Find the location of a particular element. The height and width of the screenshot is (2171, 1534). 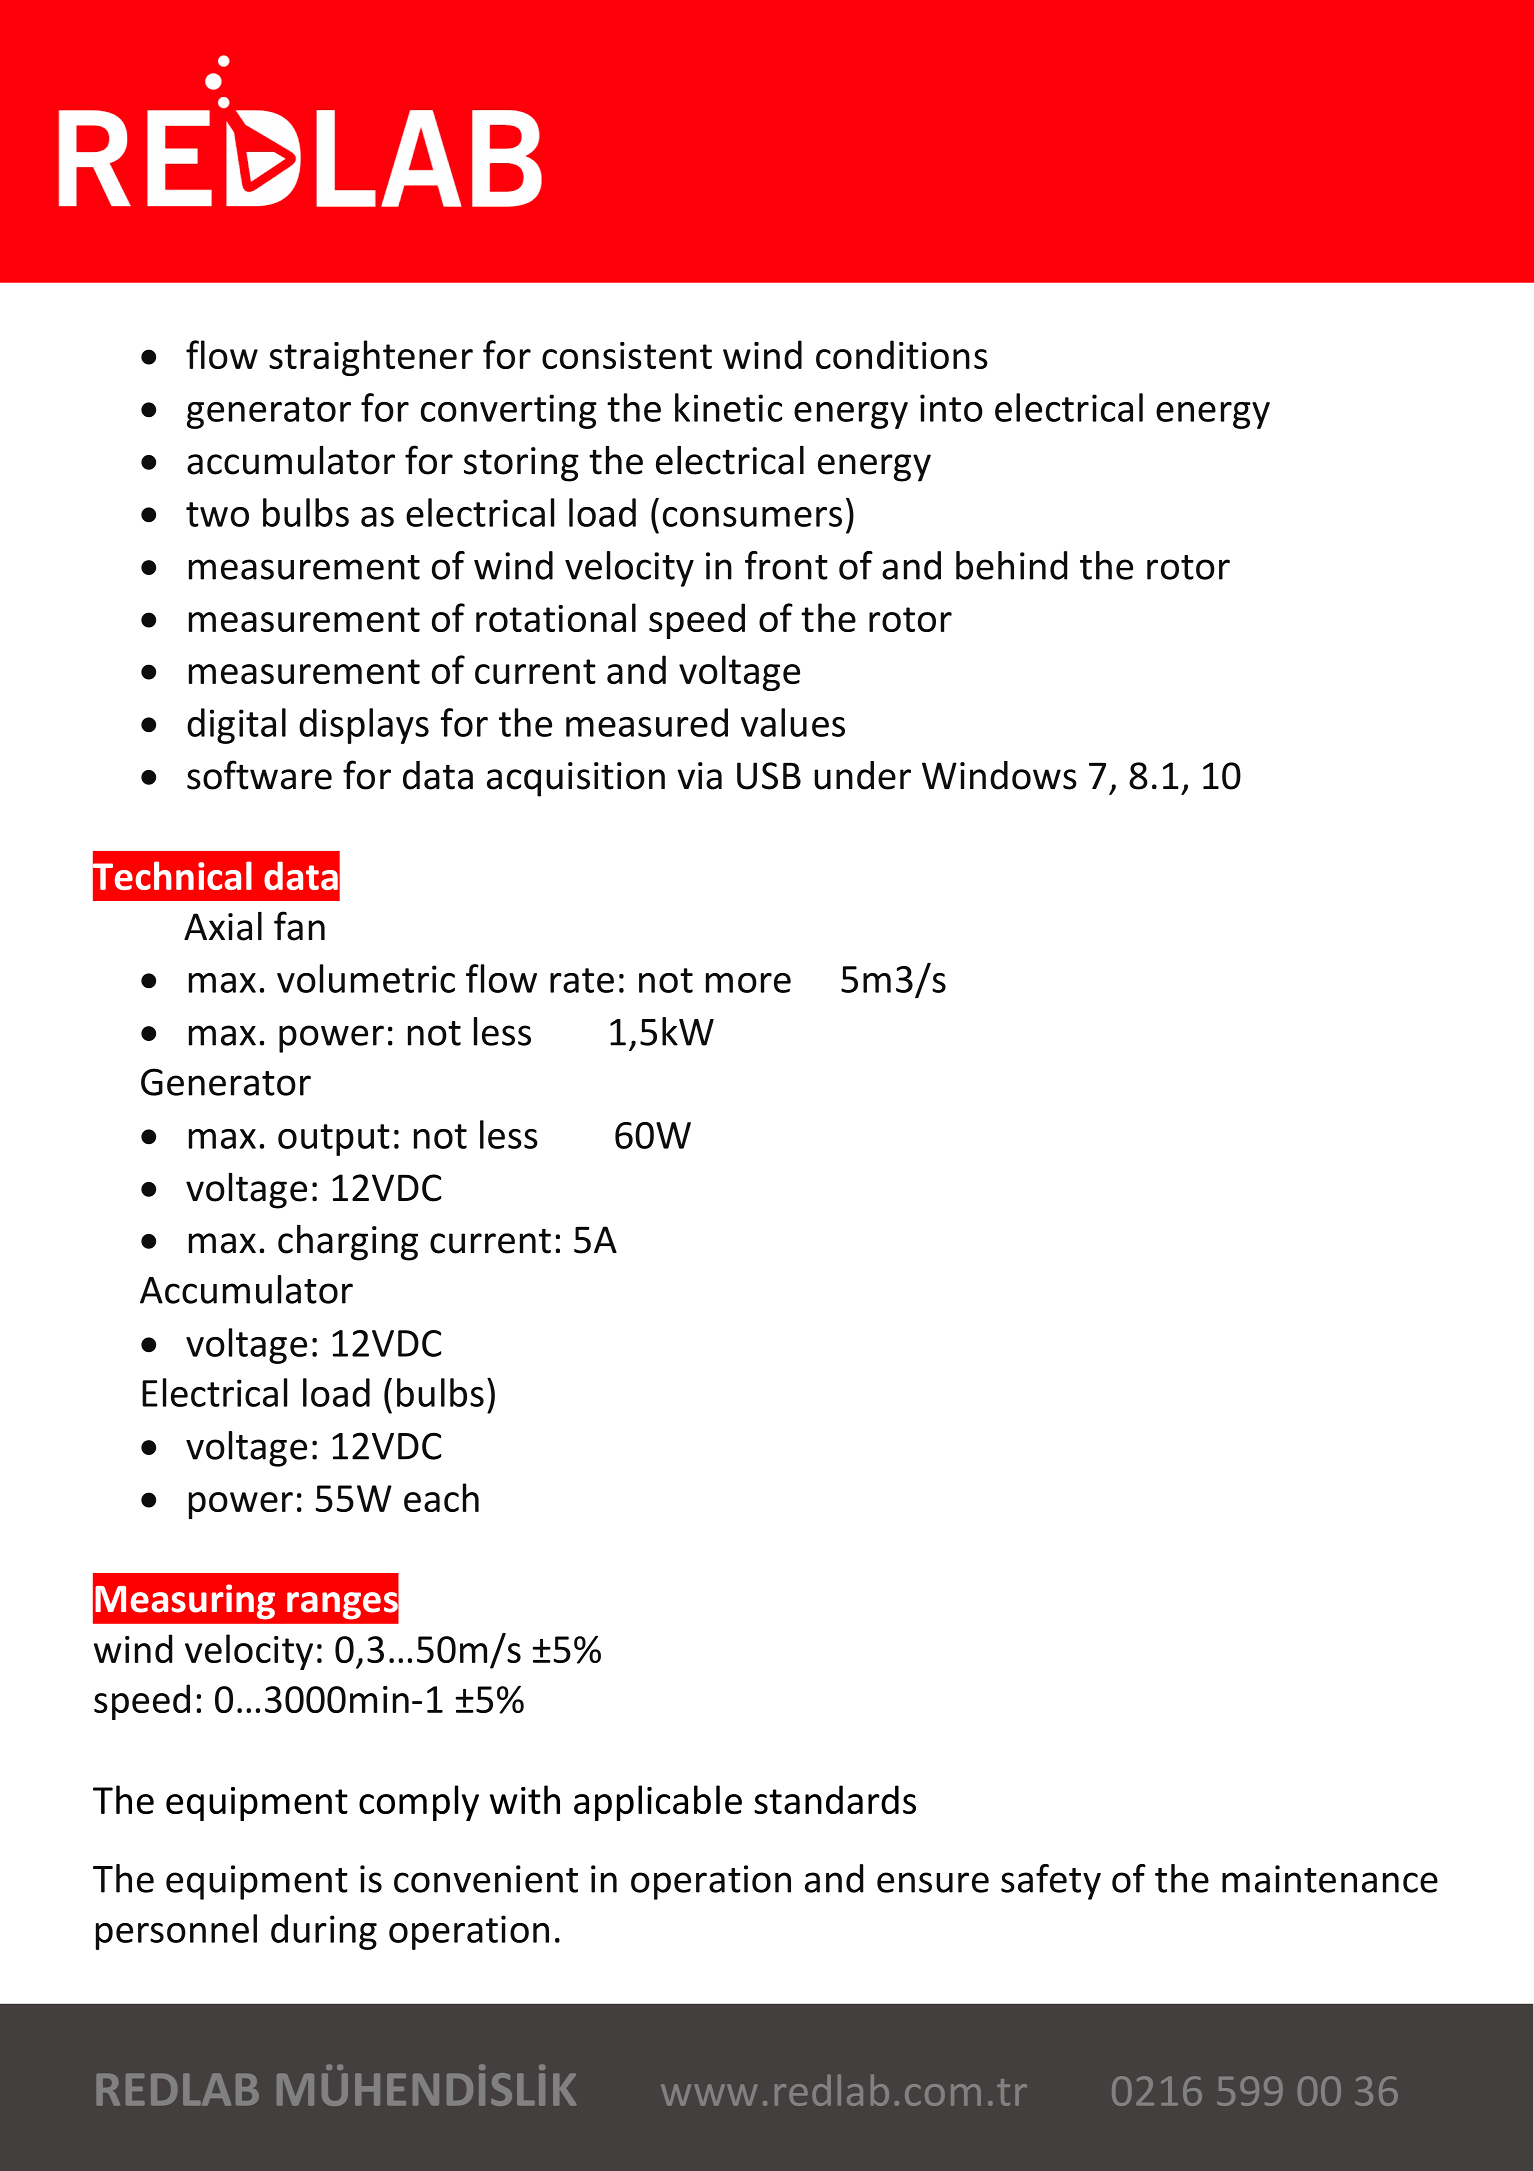

applicable is located at coordinates (658, 1803).
